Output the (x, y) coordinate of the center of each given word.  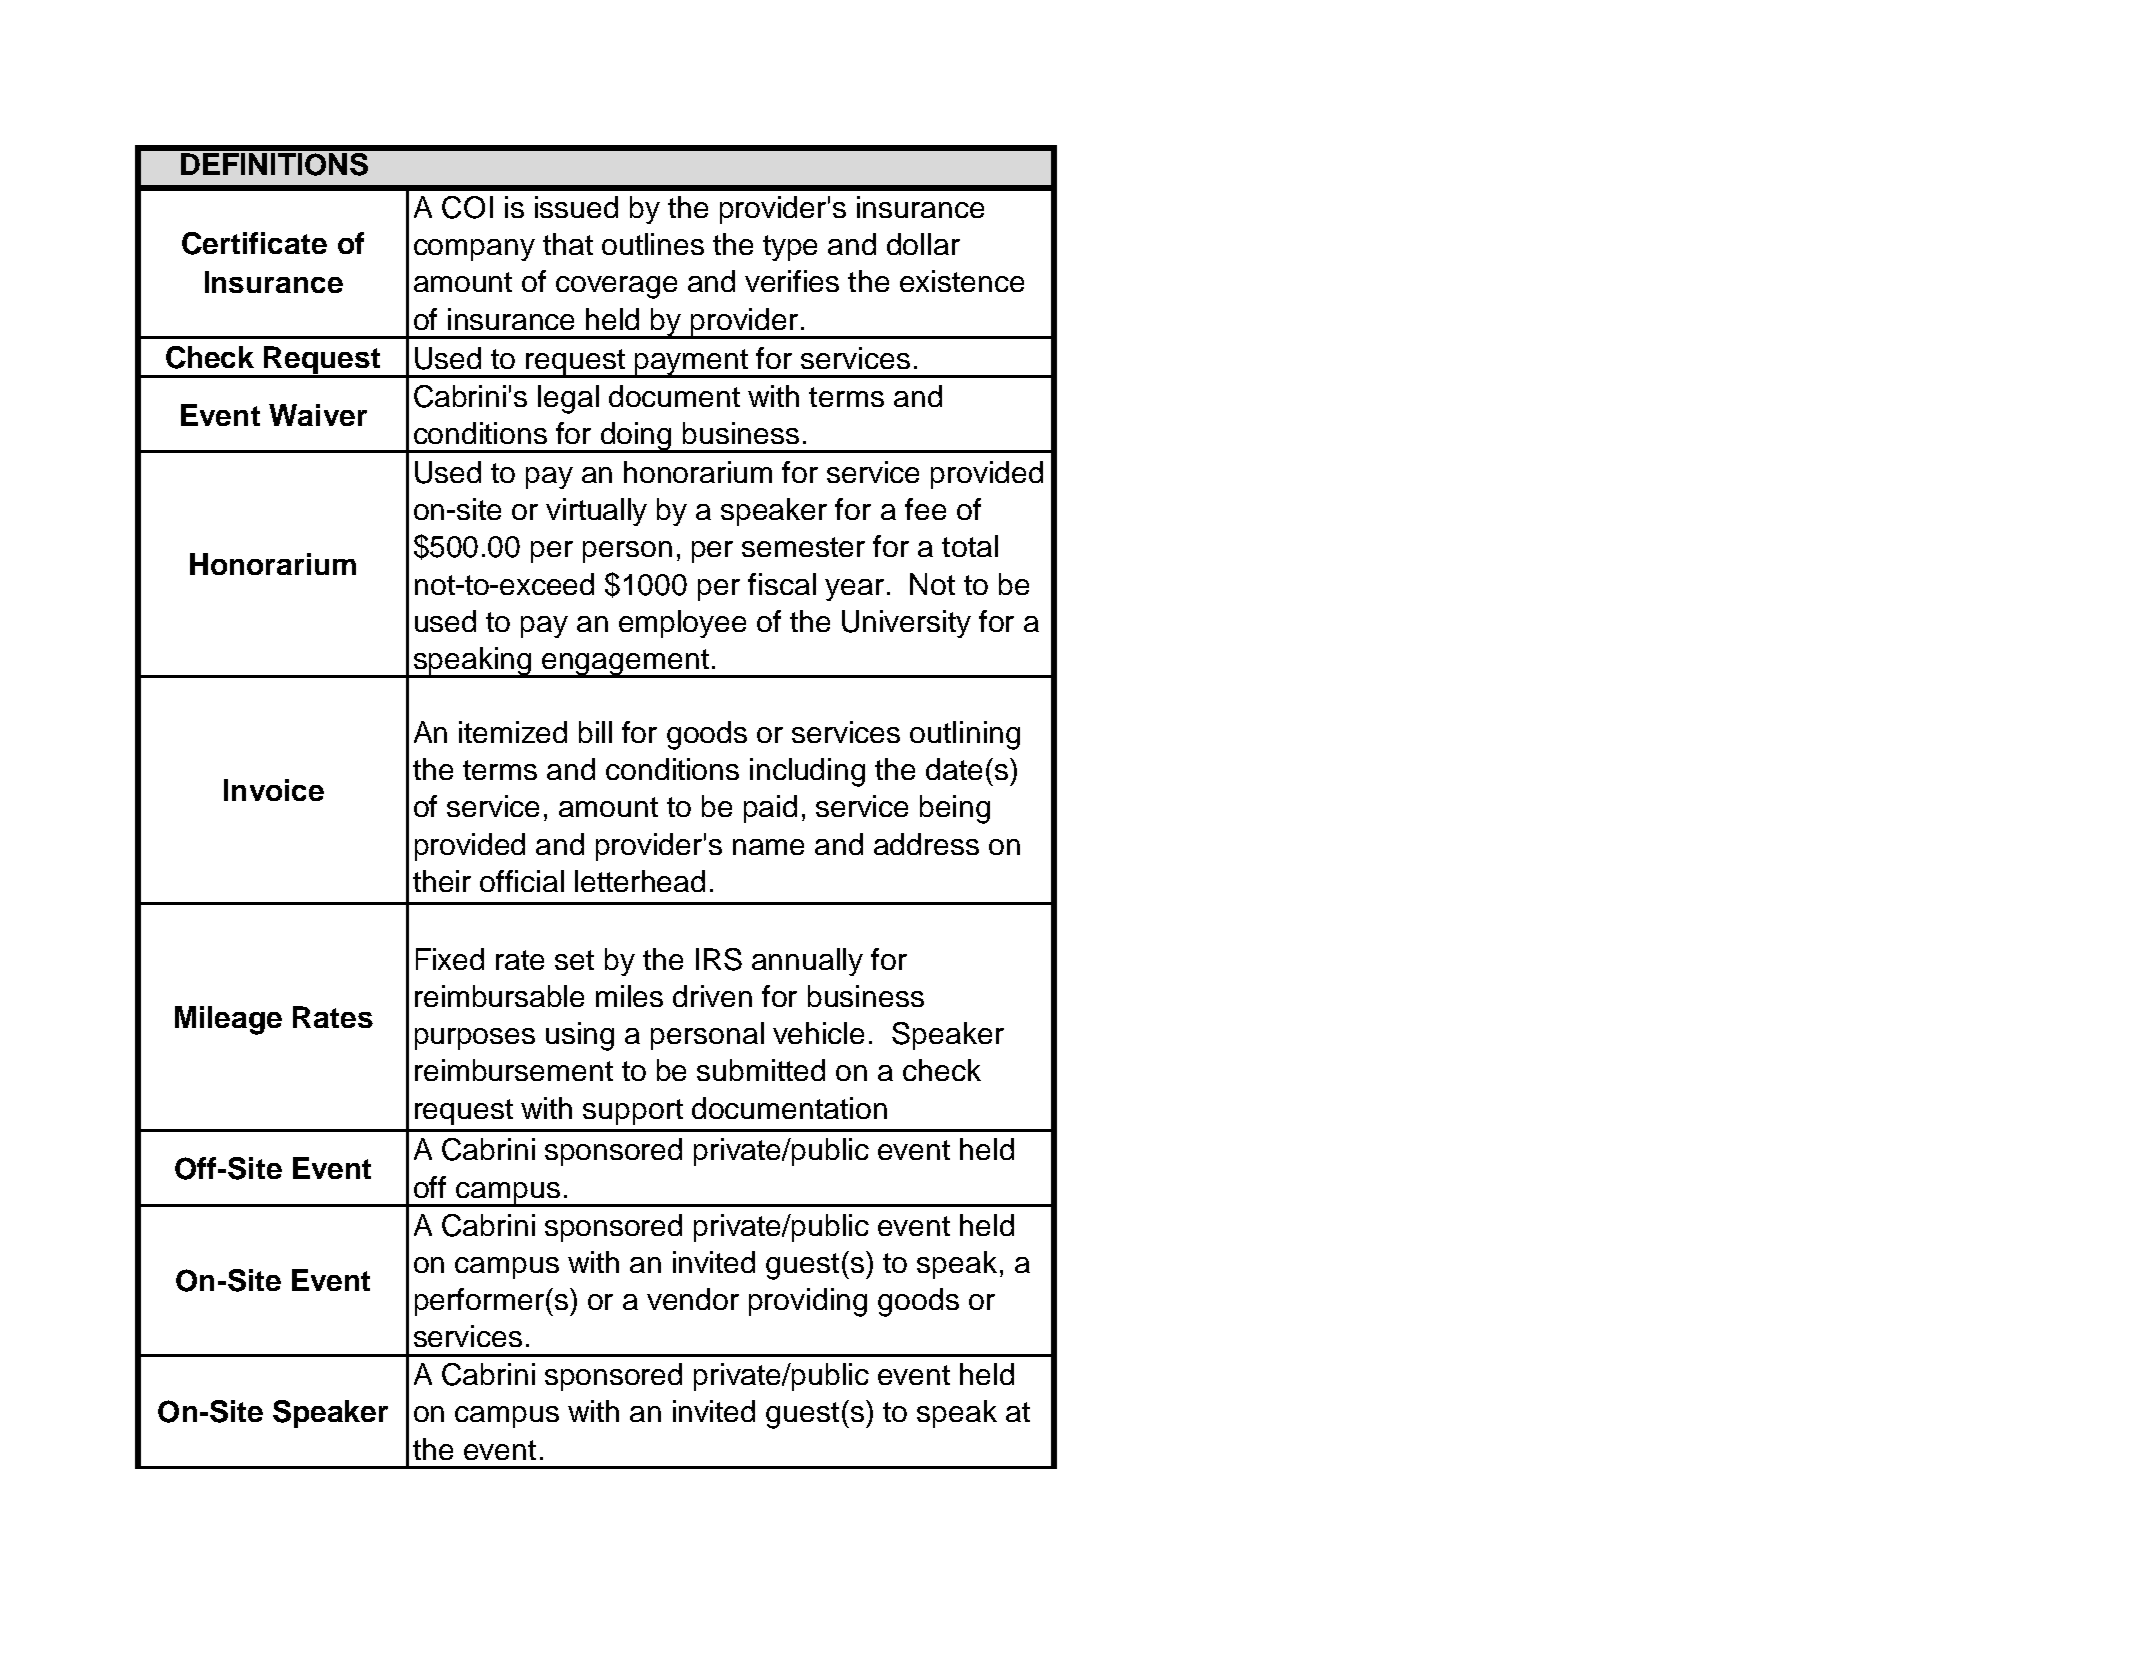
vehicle (818, 1033)
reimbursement (514, 1070)
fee (925, 509)
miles (629, 996)
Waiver (318, 415)
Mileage (228, 1020)
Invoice (274, 790)
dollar (923, 244)
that (568, 244)
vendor (693, 1299)
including (807, 772)
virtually (596, 512)
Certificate (254, 243)
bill (595, 732)
